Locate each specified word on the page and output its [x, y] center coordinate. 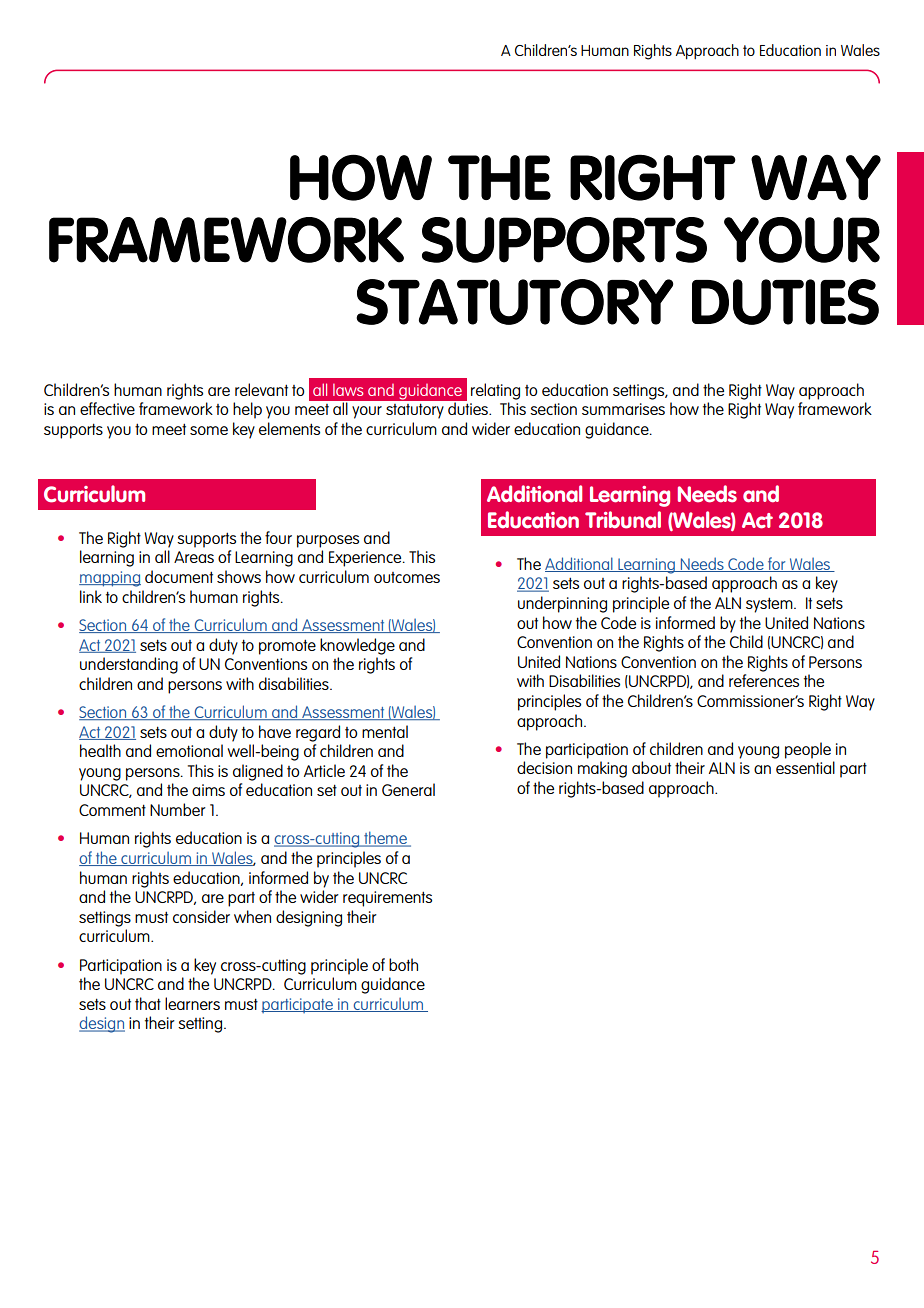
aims [208, 790]
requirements [387, 899]
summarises [623, 409]
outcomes [407, 577]
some [209, 430]
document [179, 576]
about [651, 767]
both [403, 964]
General [408, 789]
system [770, 605]
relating [495, 391]
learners [192, 1003]
